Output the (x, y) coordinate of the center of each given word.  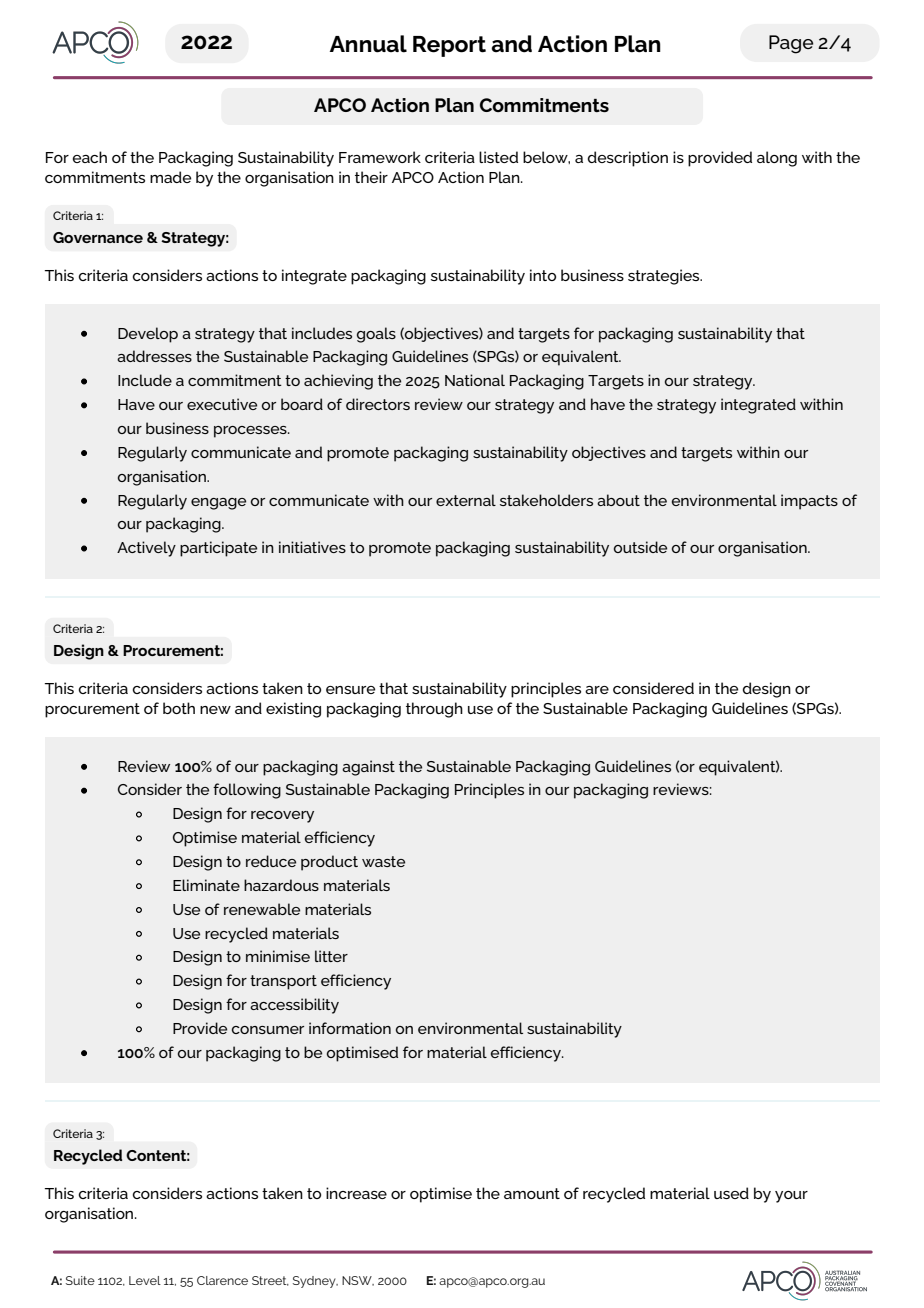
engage (218, 504)
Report (449, 46)
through (434, 710)
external (466, 500)
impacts (809, 502)
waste (383, 861)
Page (791, 44)
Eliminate (206, 885)
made (170, 177)
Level (145, 1280)
